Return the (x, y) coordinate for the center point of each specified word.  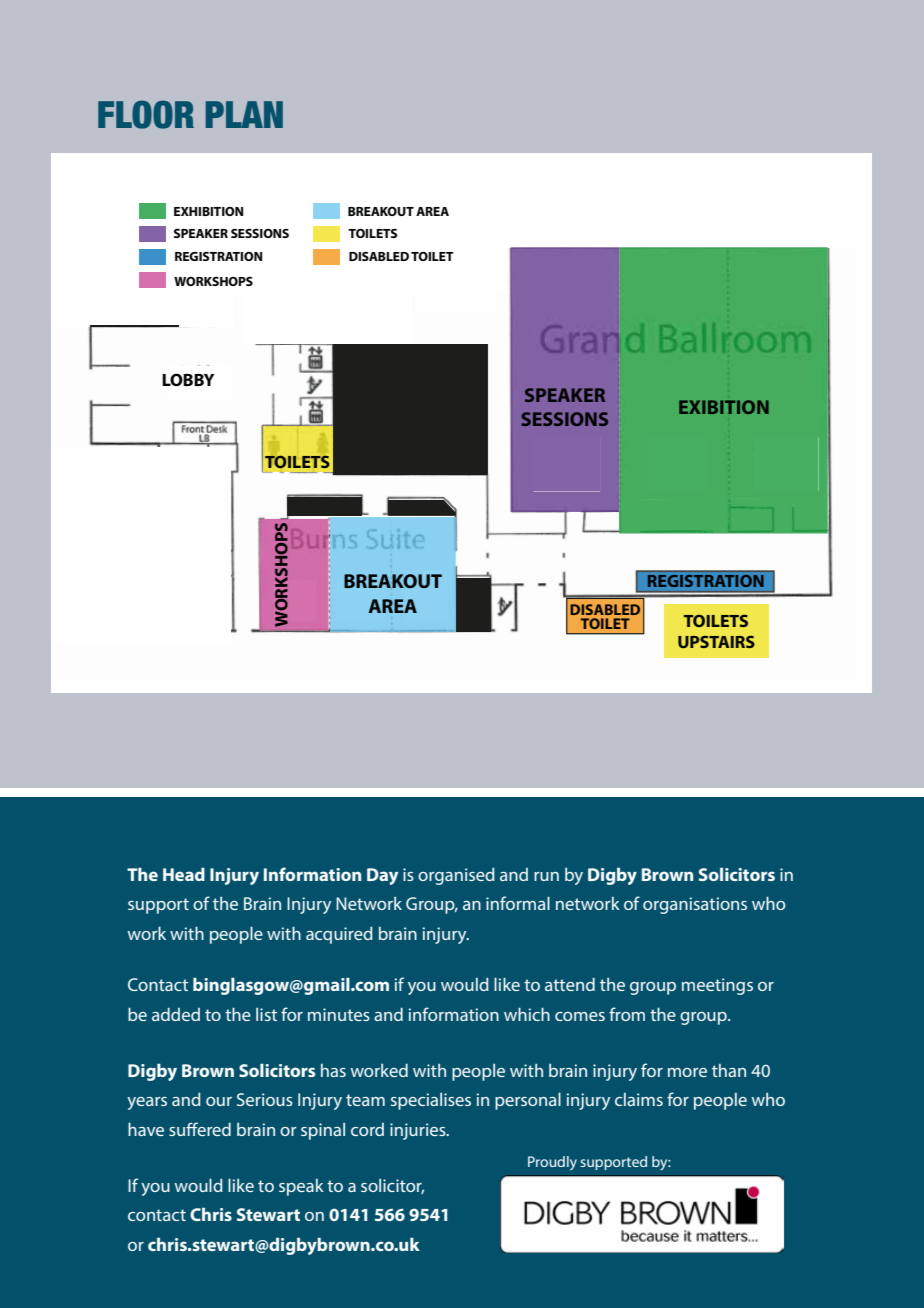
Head (184, 874)
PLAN (244, 114)
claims (639, 1099)
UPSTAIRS (716, 641)
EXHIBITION (208, 211)
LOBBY (188, 380)
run (546, 876)
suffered (200, 1129)
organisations (695, 905)
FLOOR (146, 114)
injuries (419, 1131)
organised (456, 876)
